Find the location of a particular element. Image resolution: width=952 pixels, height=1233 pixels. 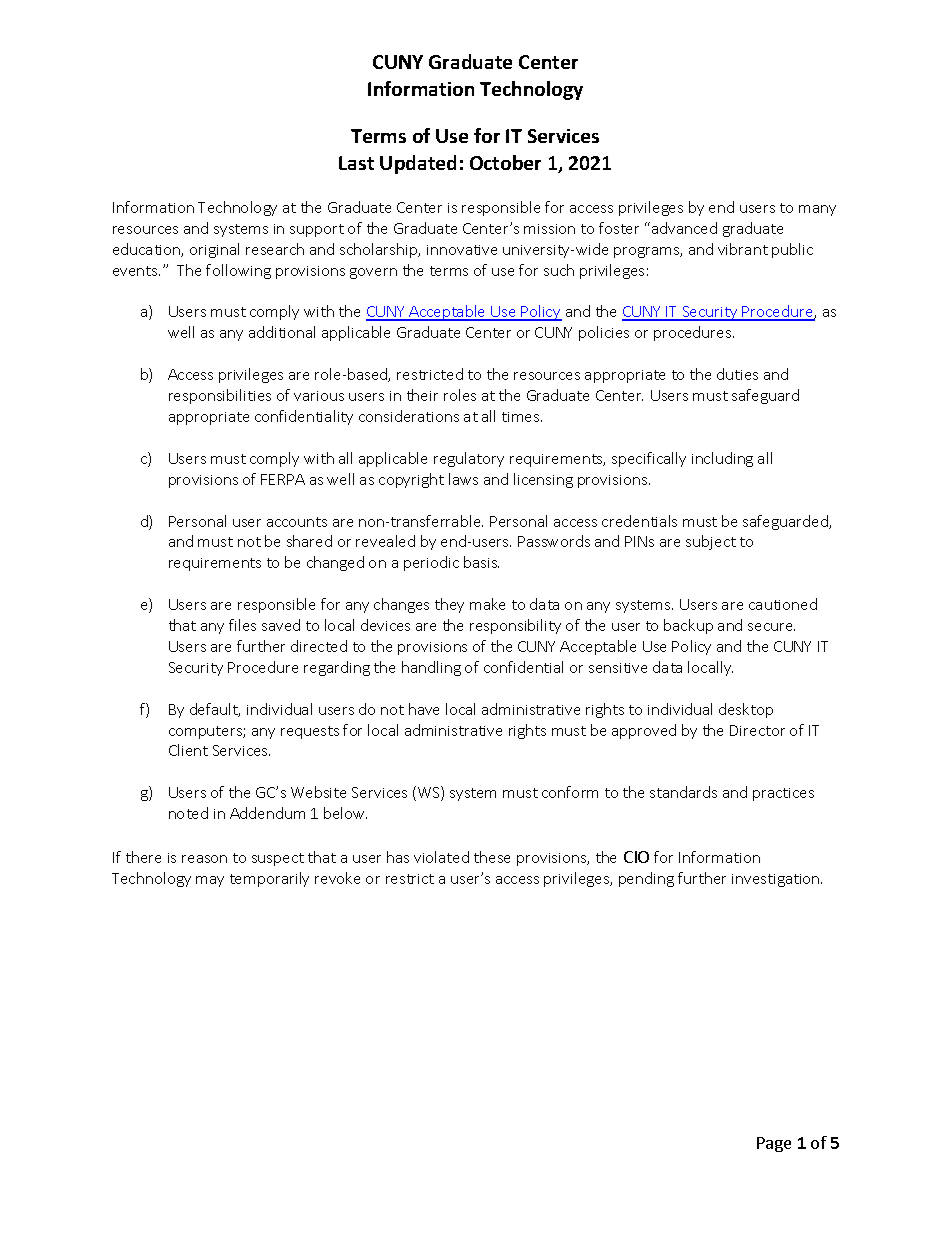

handling is located at coordinates (431, 668).
